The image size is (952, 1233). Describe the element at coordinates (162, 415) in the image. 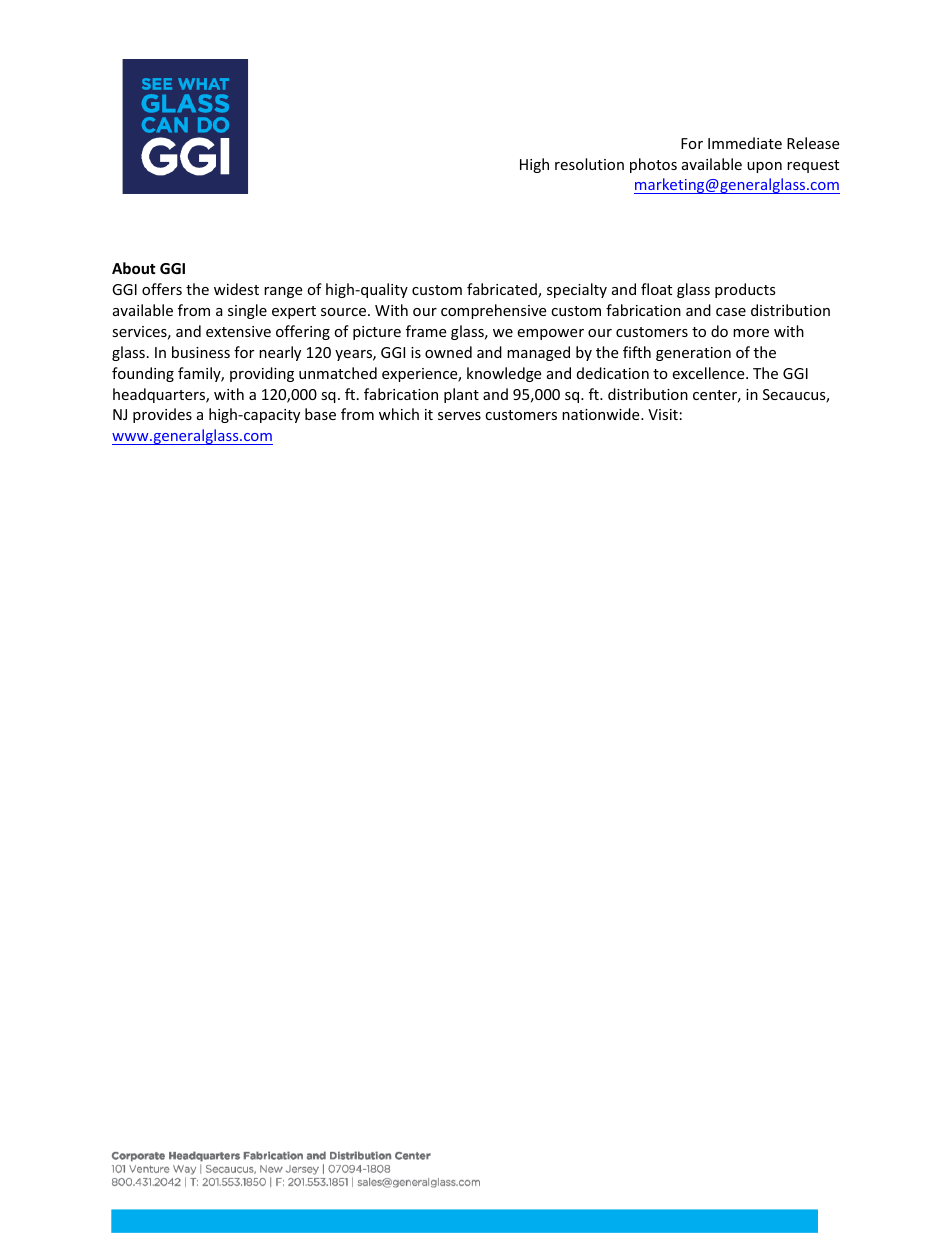

I see `provides` at that location.
